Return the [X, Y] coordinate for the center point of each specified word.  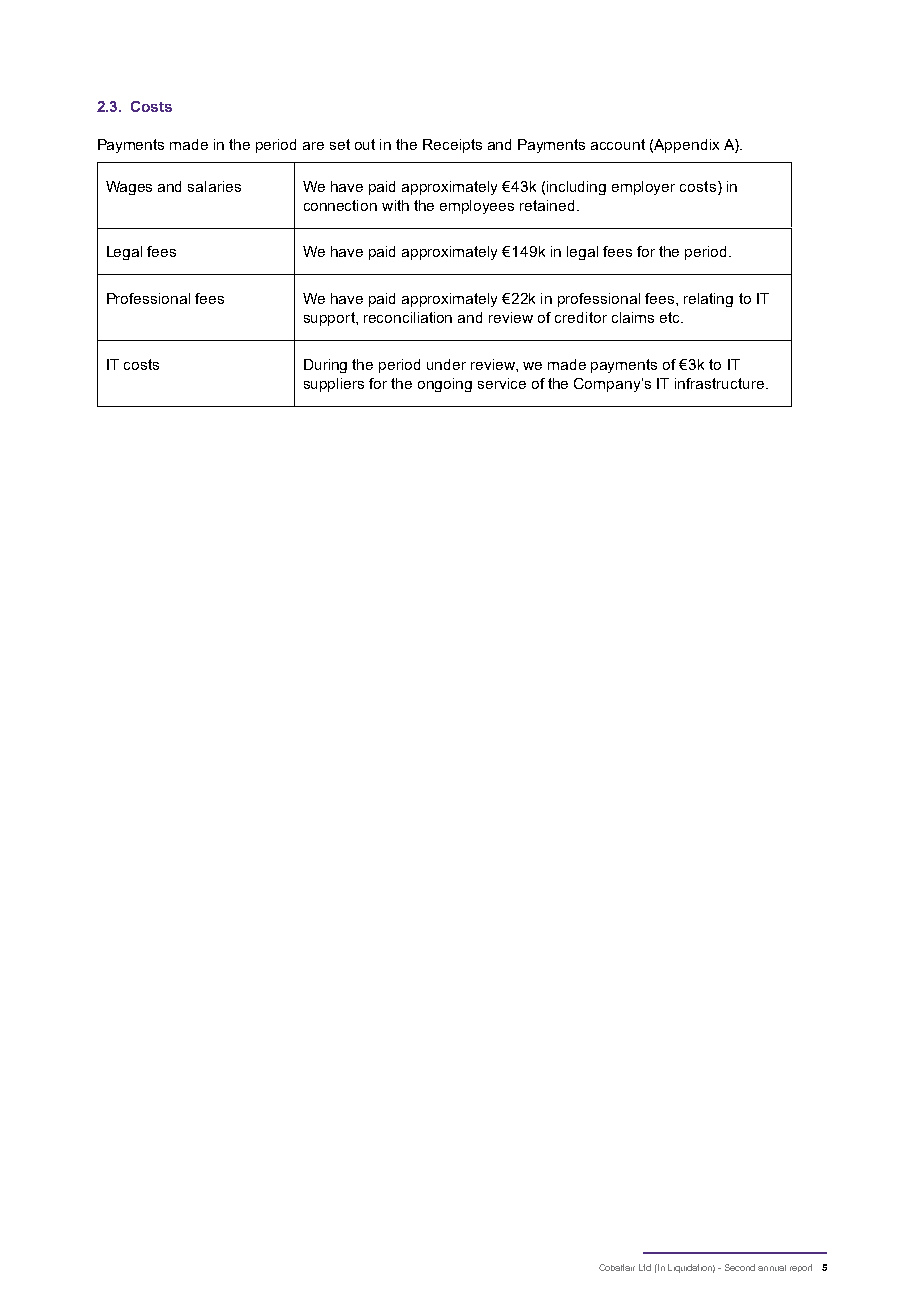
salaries [214, 186]
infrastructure [719, 383]
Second [740, 1267]
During [325, 366]
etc [671, 317]
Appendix [686, 146]
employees [477, 207]
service [502, 383]
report [801, 1268]
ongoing [445, 385]
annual [772, 1268]
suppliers [334, 385]
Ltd [645, 1267]
